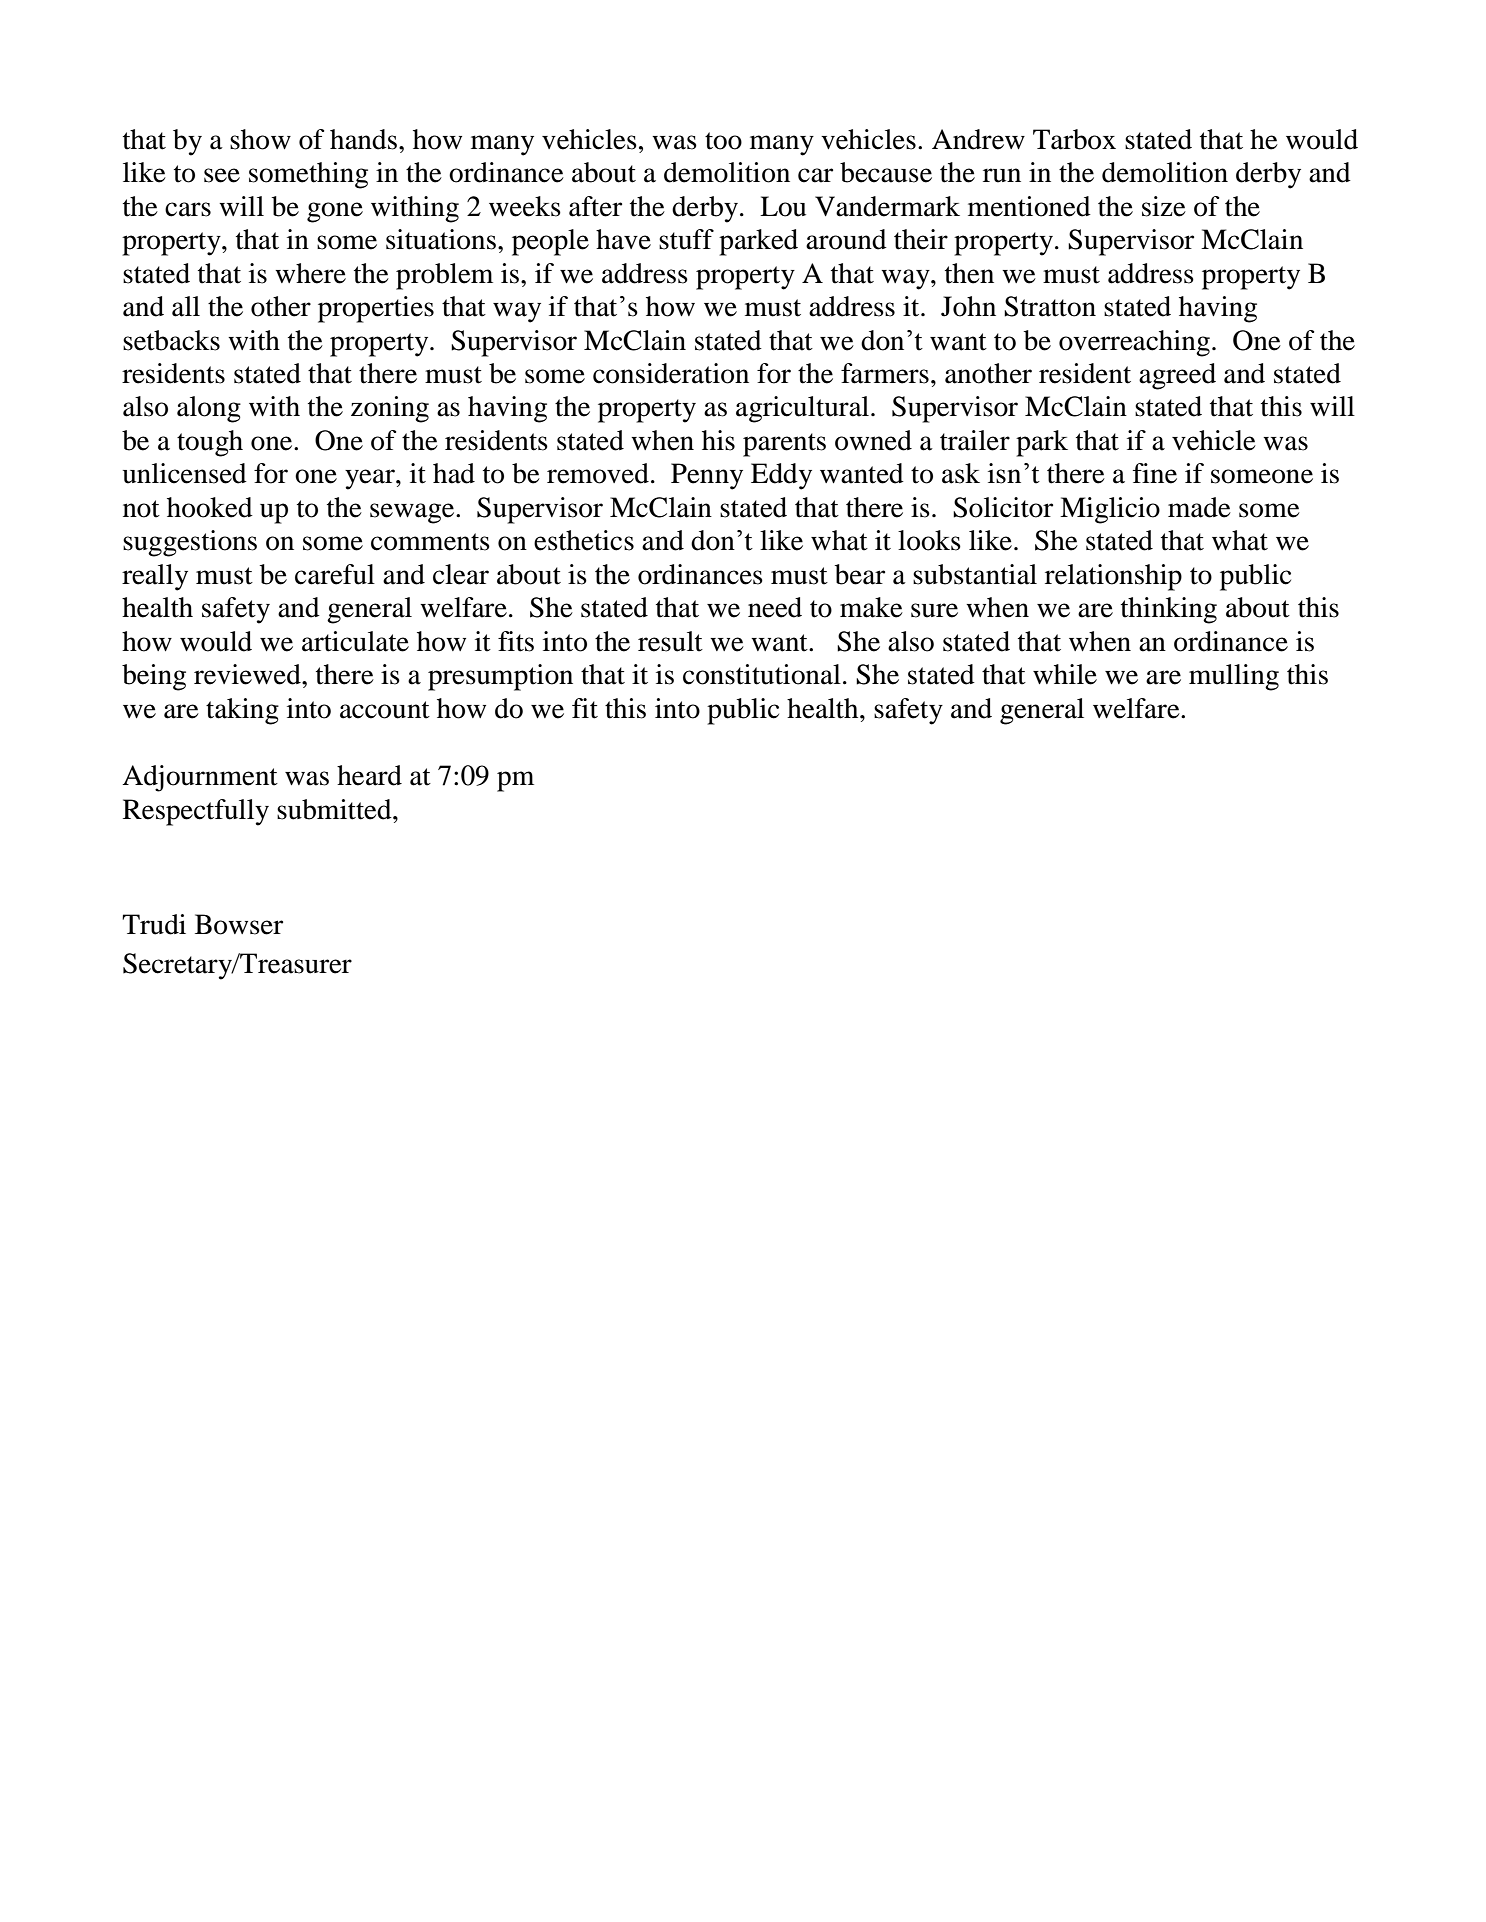 Image resolution: width=1486 pixels, height=1922 pixels. What do you see at coordinates (239, 924) in the document?
I see `Bowser` at bounding box center [239, 924].
